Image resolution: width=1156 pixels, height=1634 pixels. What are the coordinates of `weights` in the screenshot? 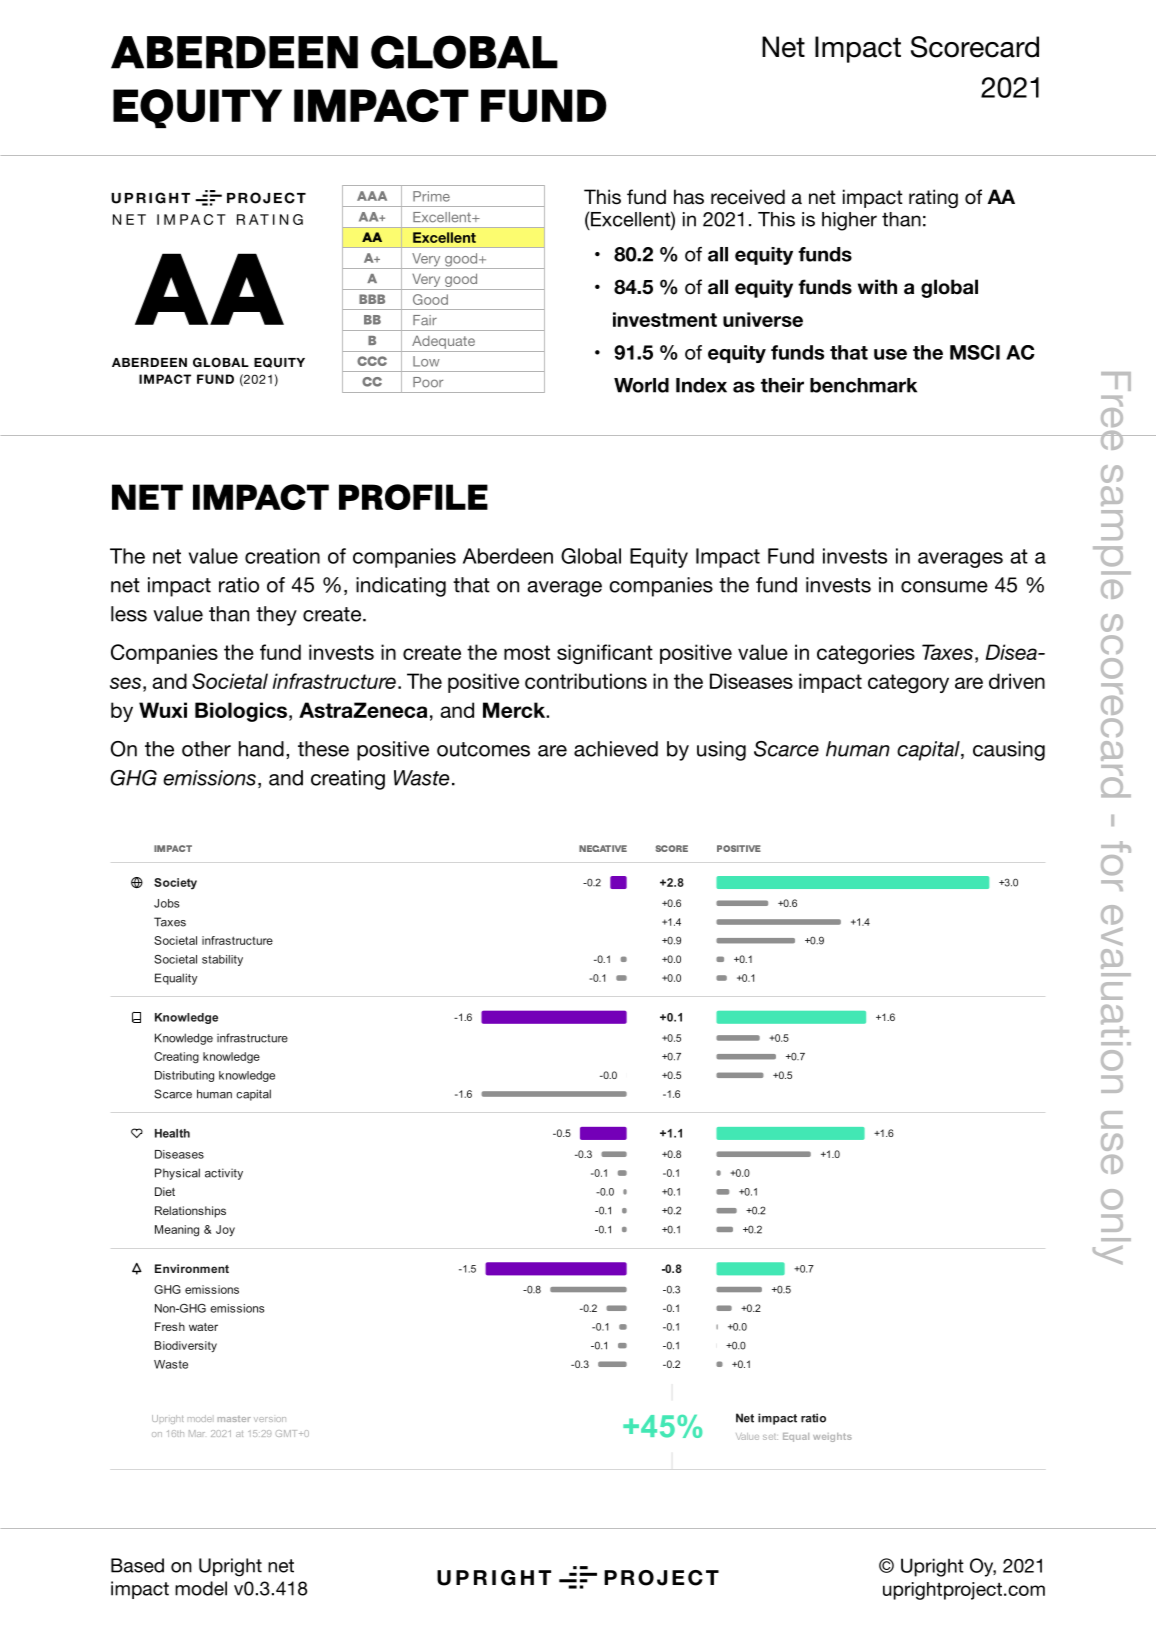 It's located at (832, 1437).
